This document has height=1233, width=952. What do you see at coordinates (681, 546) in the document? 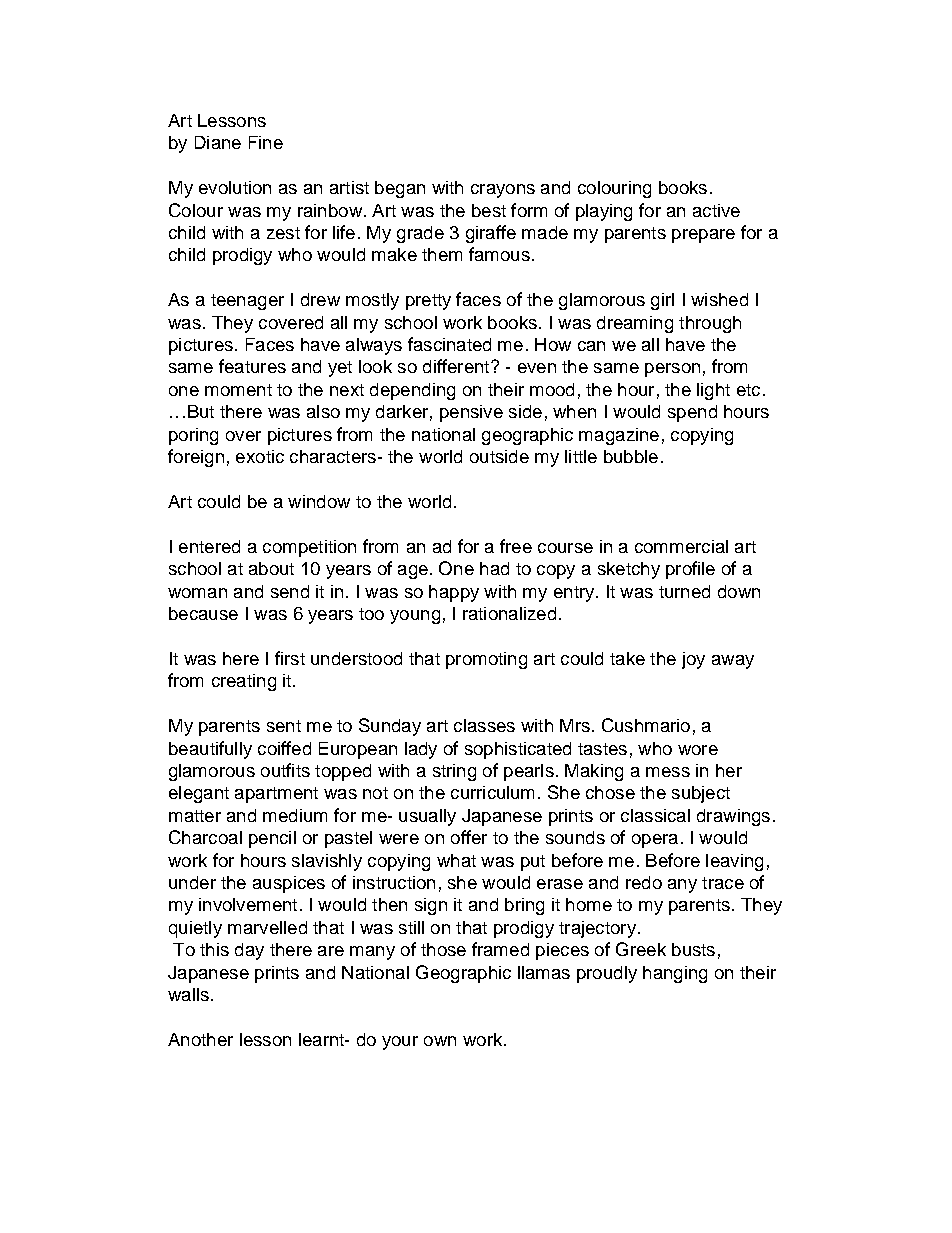
I see `commercial` at bounding box center [681, 546].
